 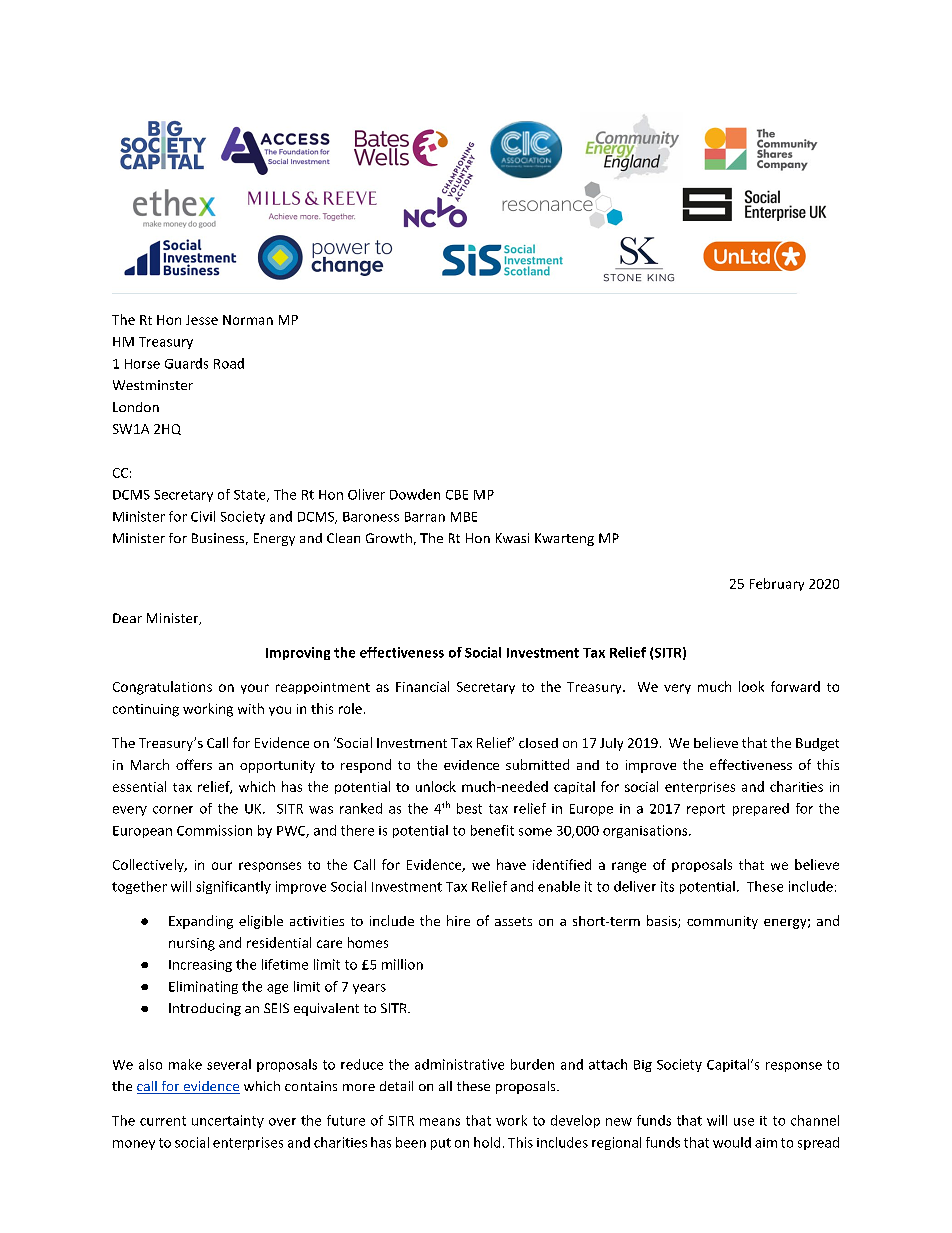 I want to click on look, so click(x=751, y=686).
